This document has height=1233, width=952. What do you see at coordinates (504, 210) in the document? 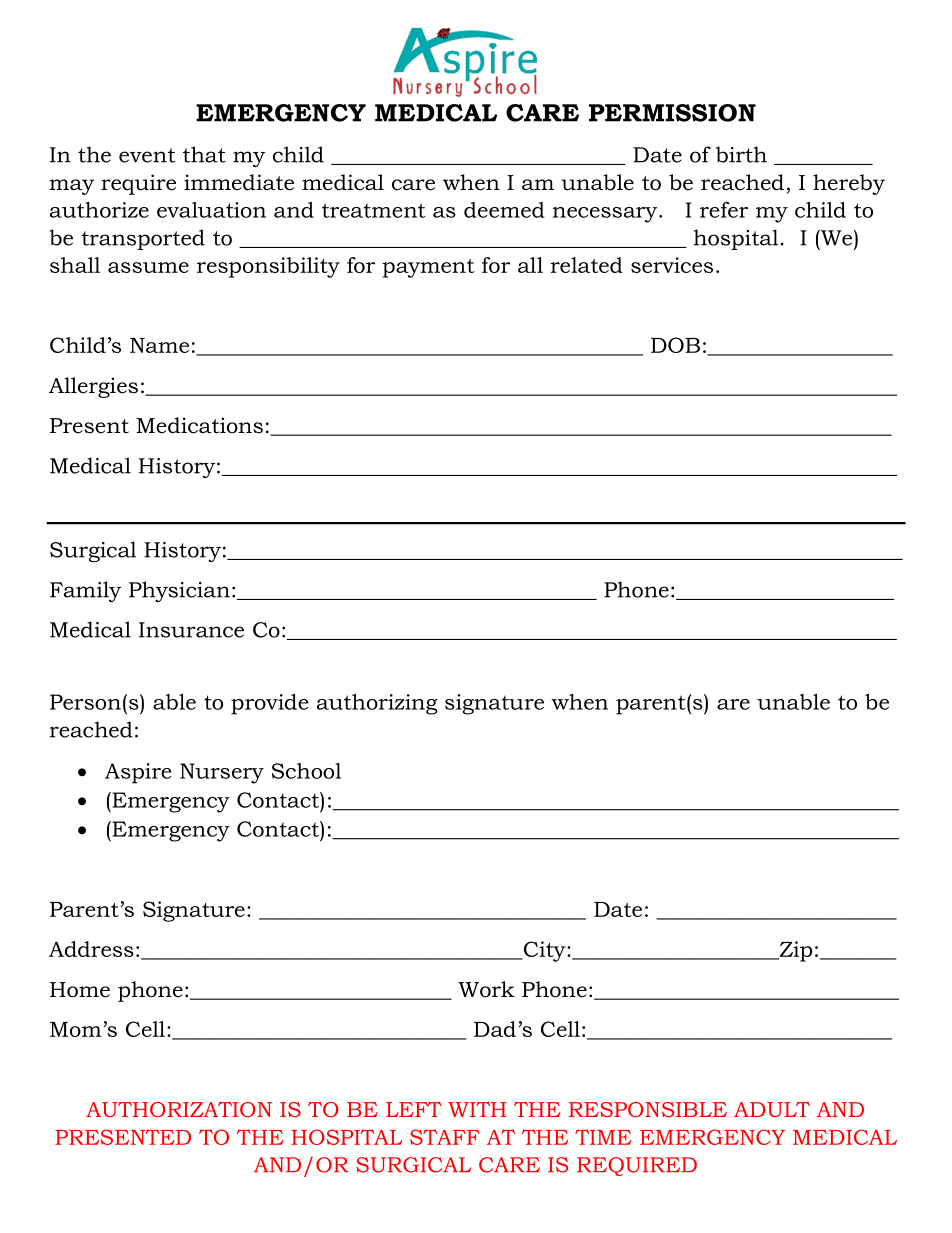
I see `deemed` at bounding box center [504, 210].
